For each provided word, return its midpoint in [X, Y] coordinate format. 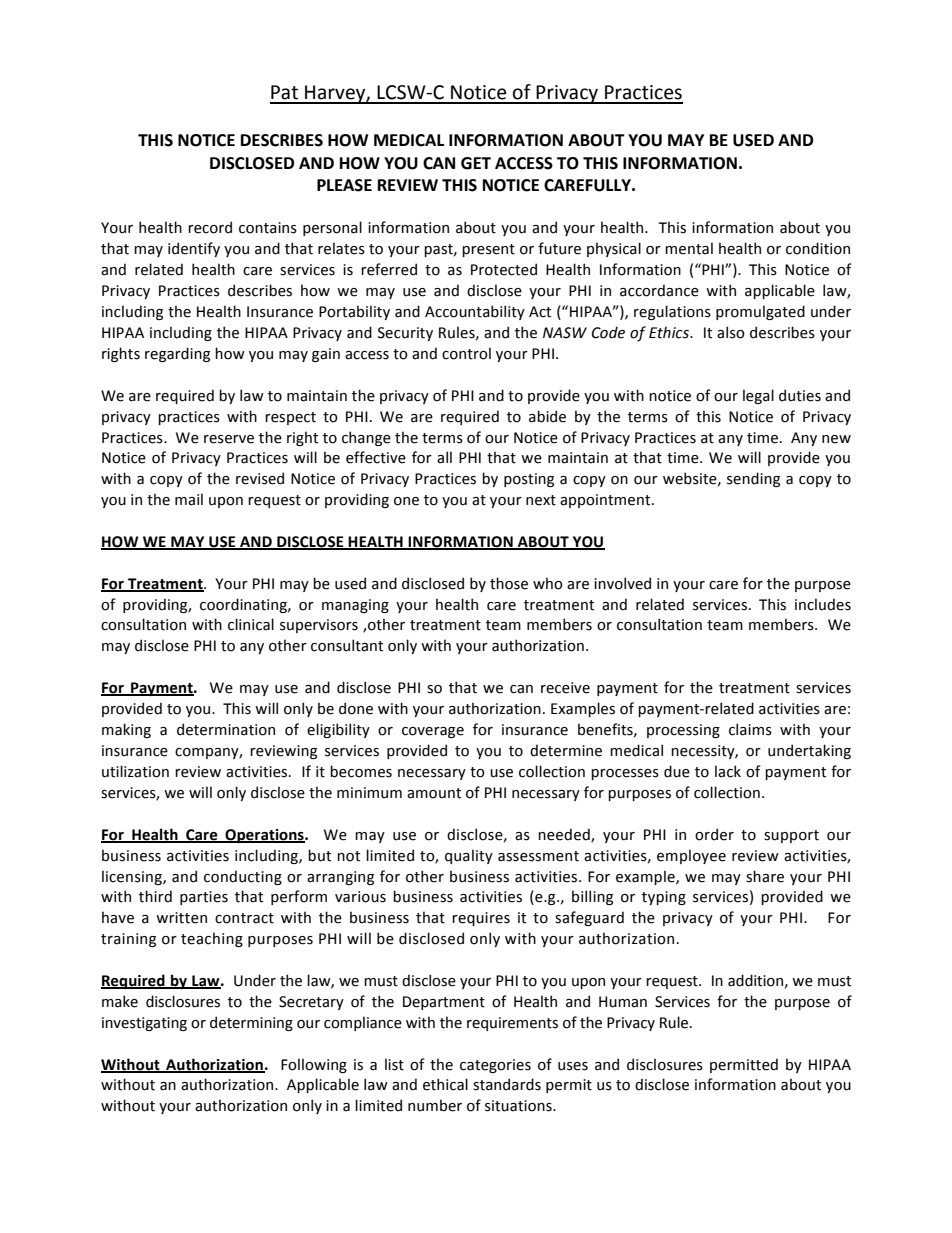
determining [251, 1023]
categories [495, 1066]
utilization [135, 771]
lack [728, 771]
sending [753, 479]
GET [476, 163]
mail [189, 499]
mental [689, 248]
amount [434, 793]
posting [529, 480]
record [210, 227]
